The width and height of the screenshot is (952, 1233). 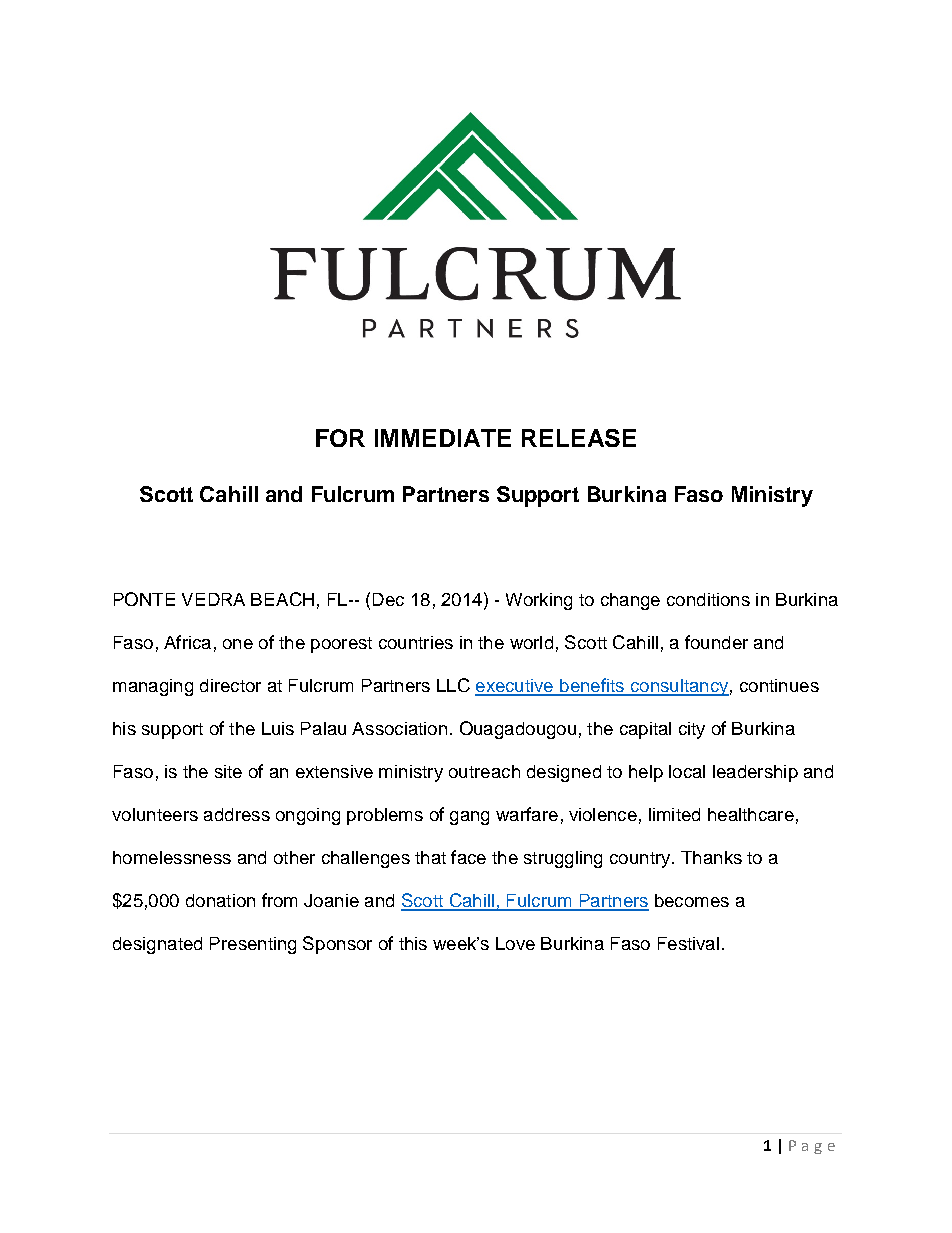 I want to click on outreach, so click(x=484, y=771).
